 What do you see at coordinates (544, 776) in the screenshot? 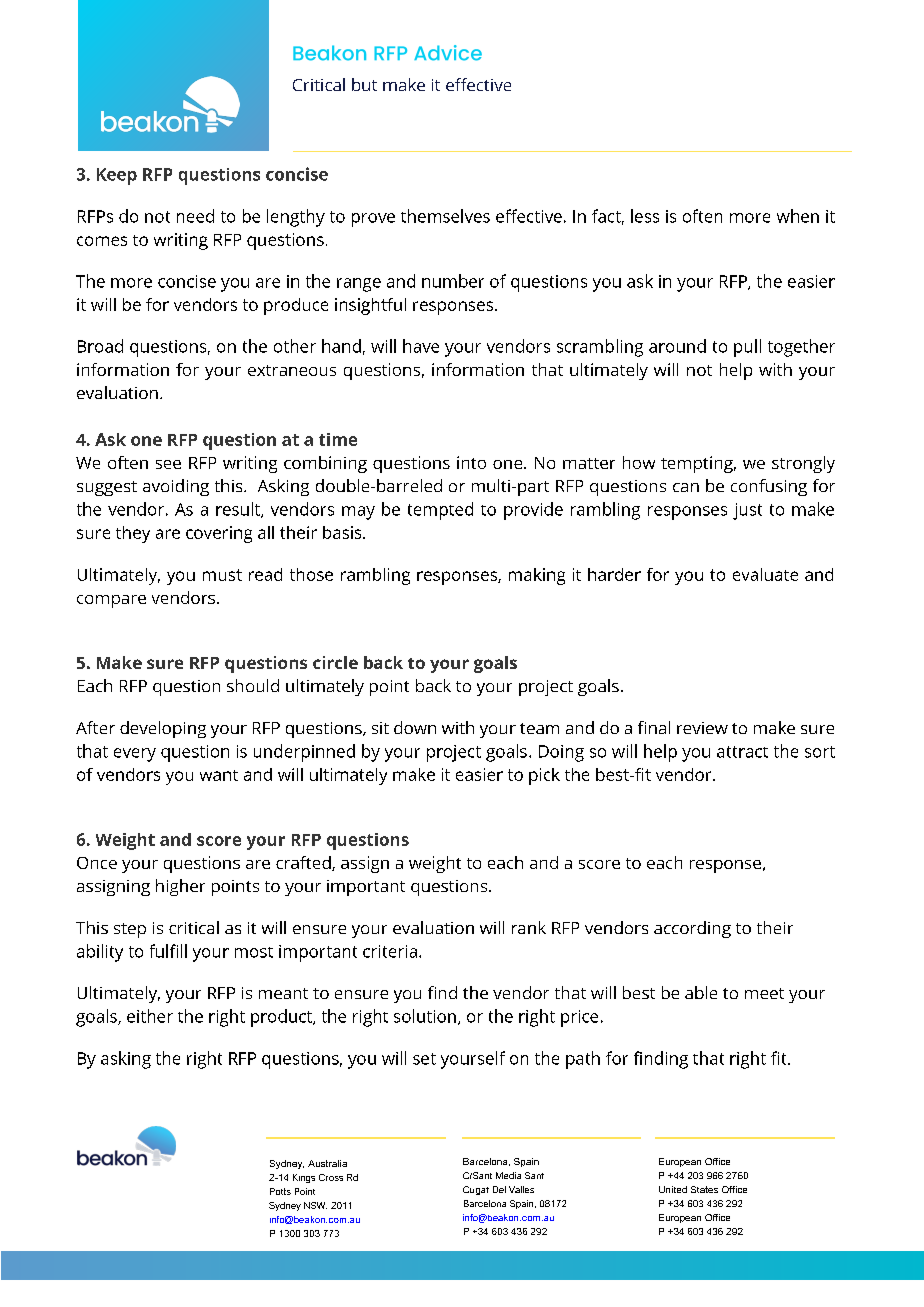
I see `pick` at bounding box center [544, 776].
